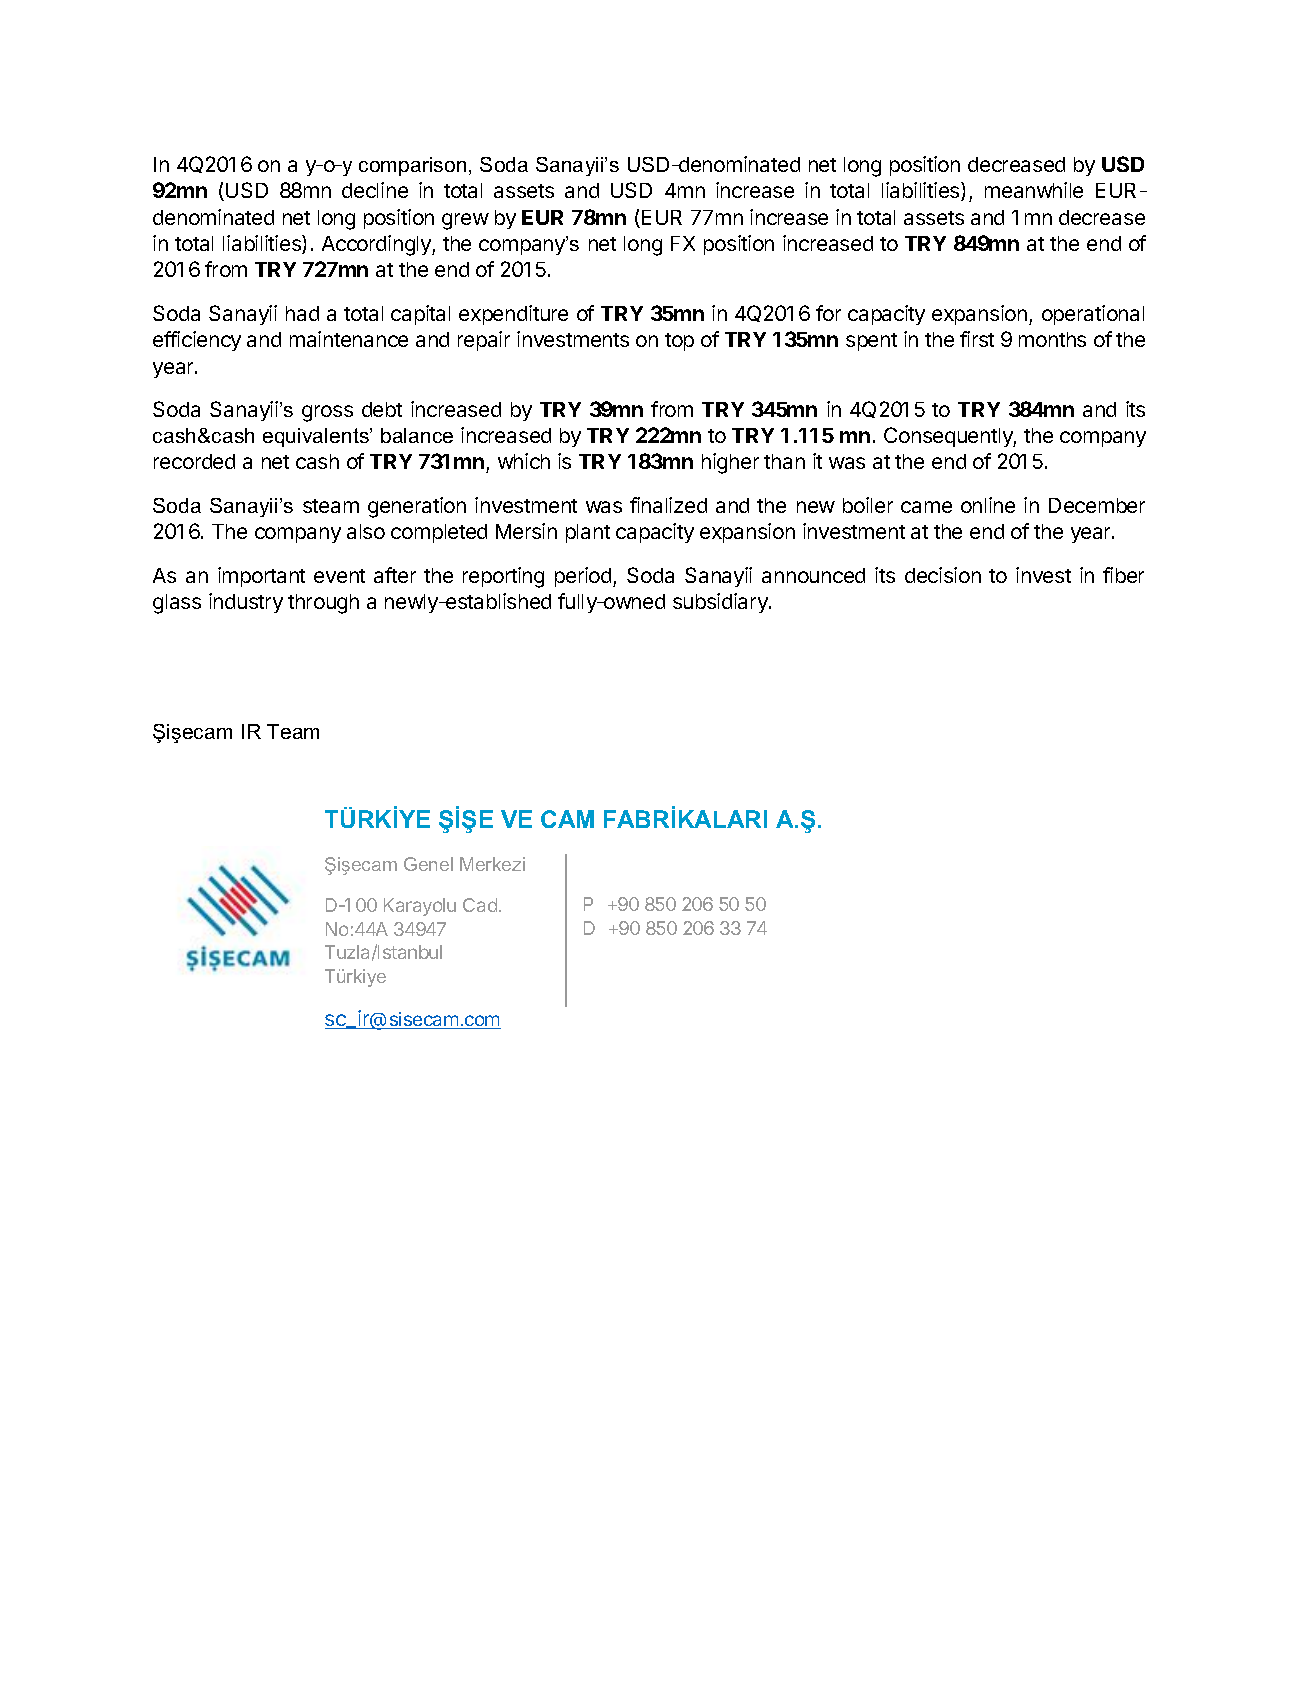  Describe the element at coordinates (588, 533) in the screenshot. I see `plant` at that location.
